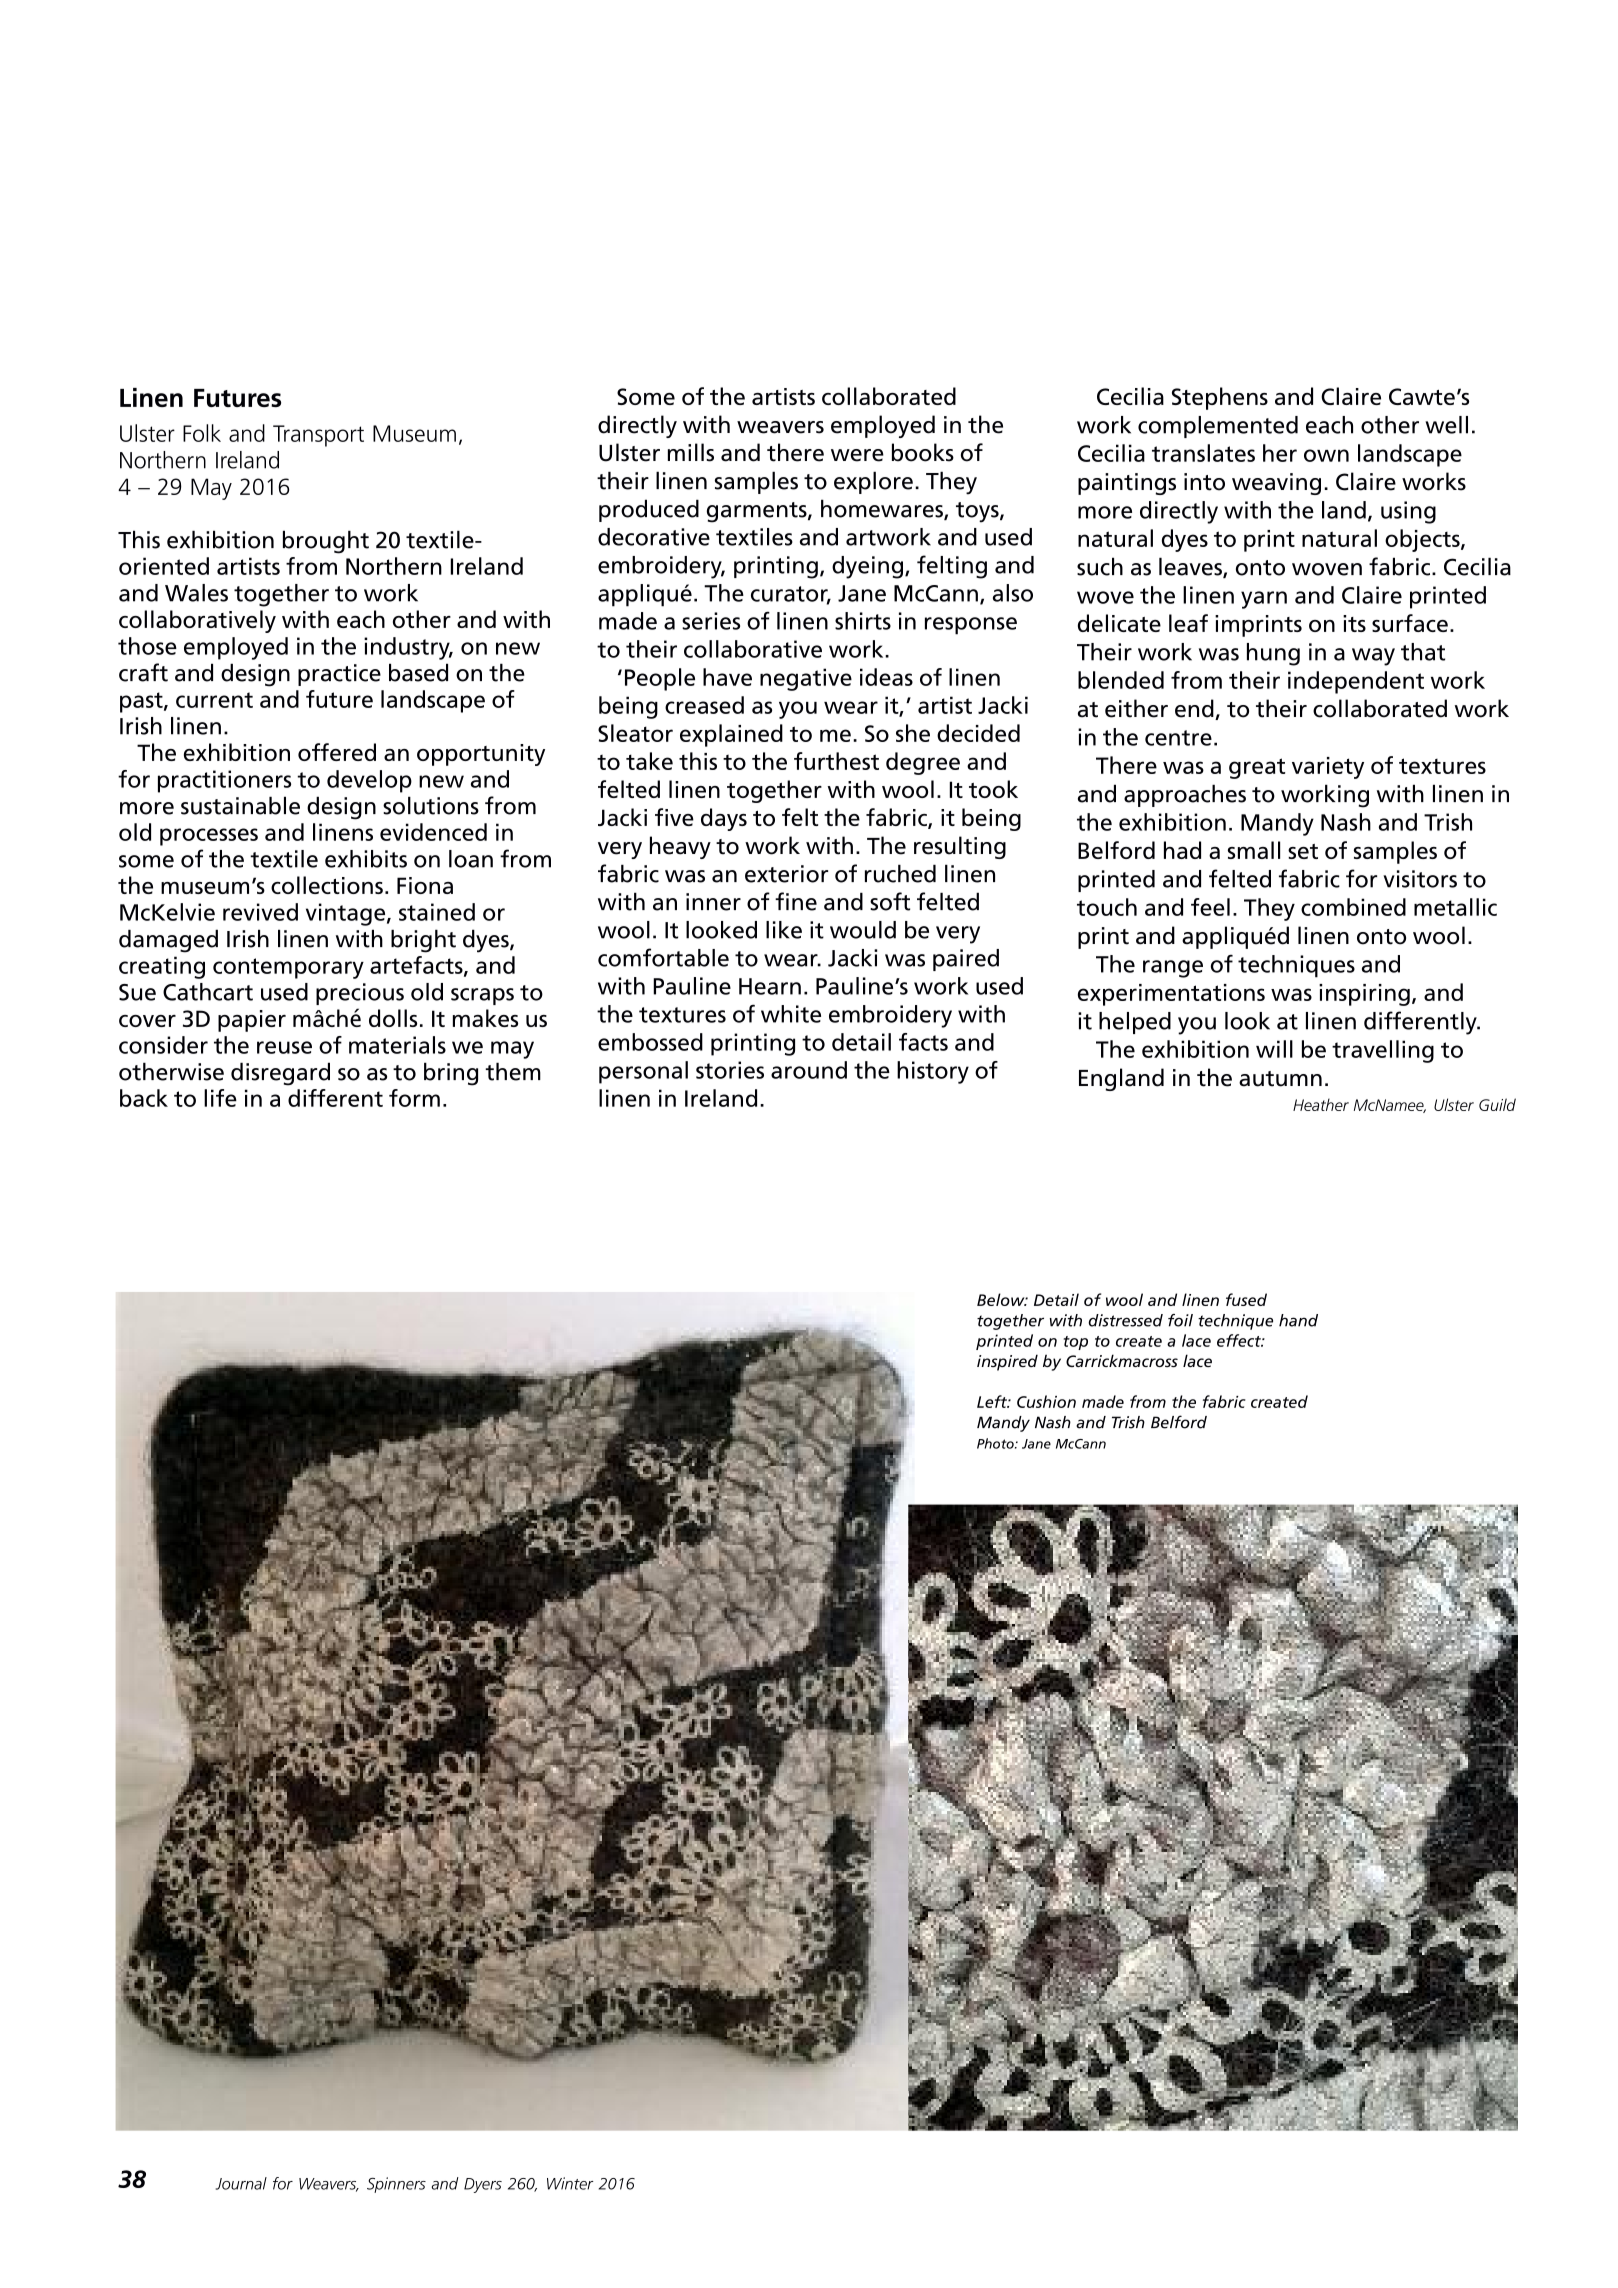 Image resolution: width=1618 pixels, height=2288 pixels. What do you see at coordinates (857, 455) in the screenshot?
I see `were` at bounding box center [857, 455].
